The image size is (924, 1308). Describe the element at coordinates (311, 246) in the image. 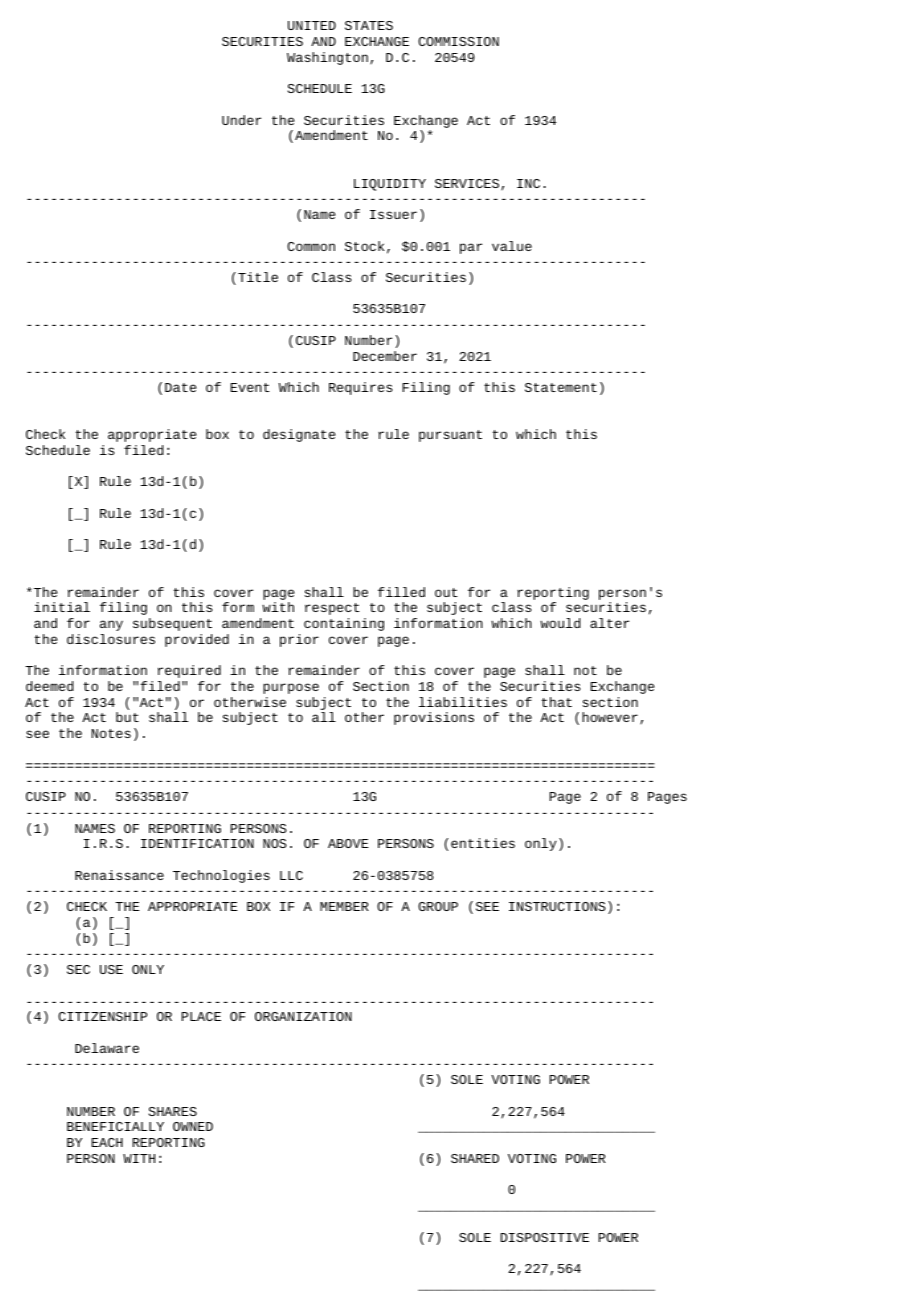

I see `Common` at that location.
